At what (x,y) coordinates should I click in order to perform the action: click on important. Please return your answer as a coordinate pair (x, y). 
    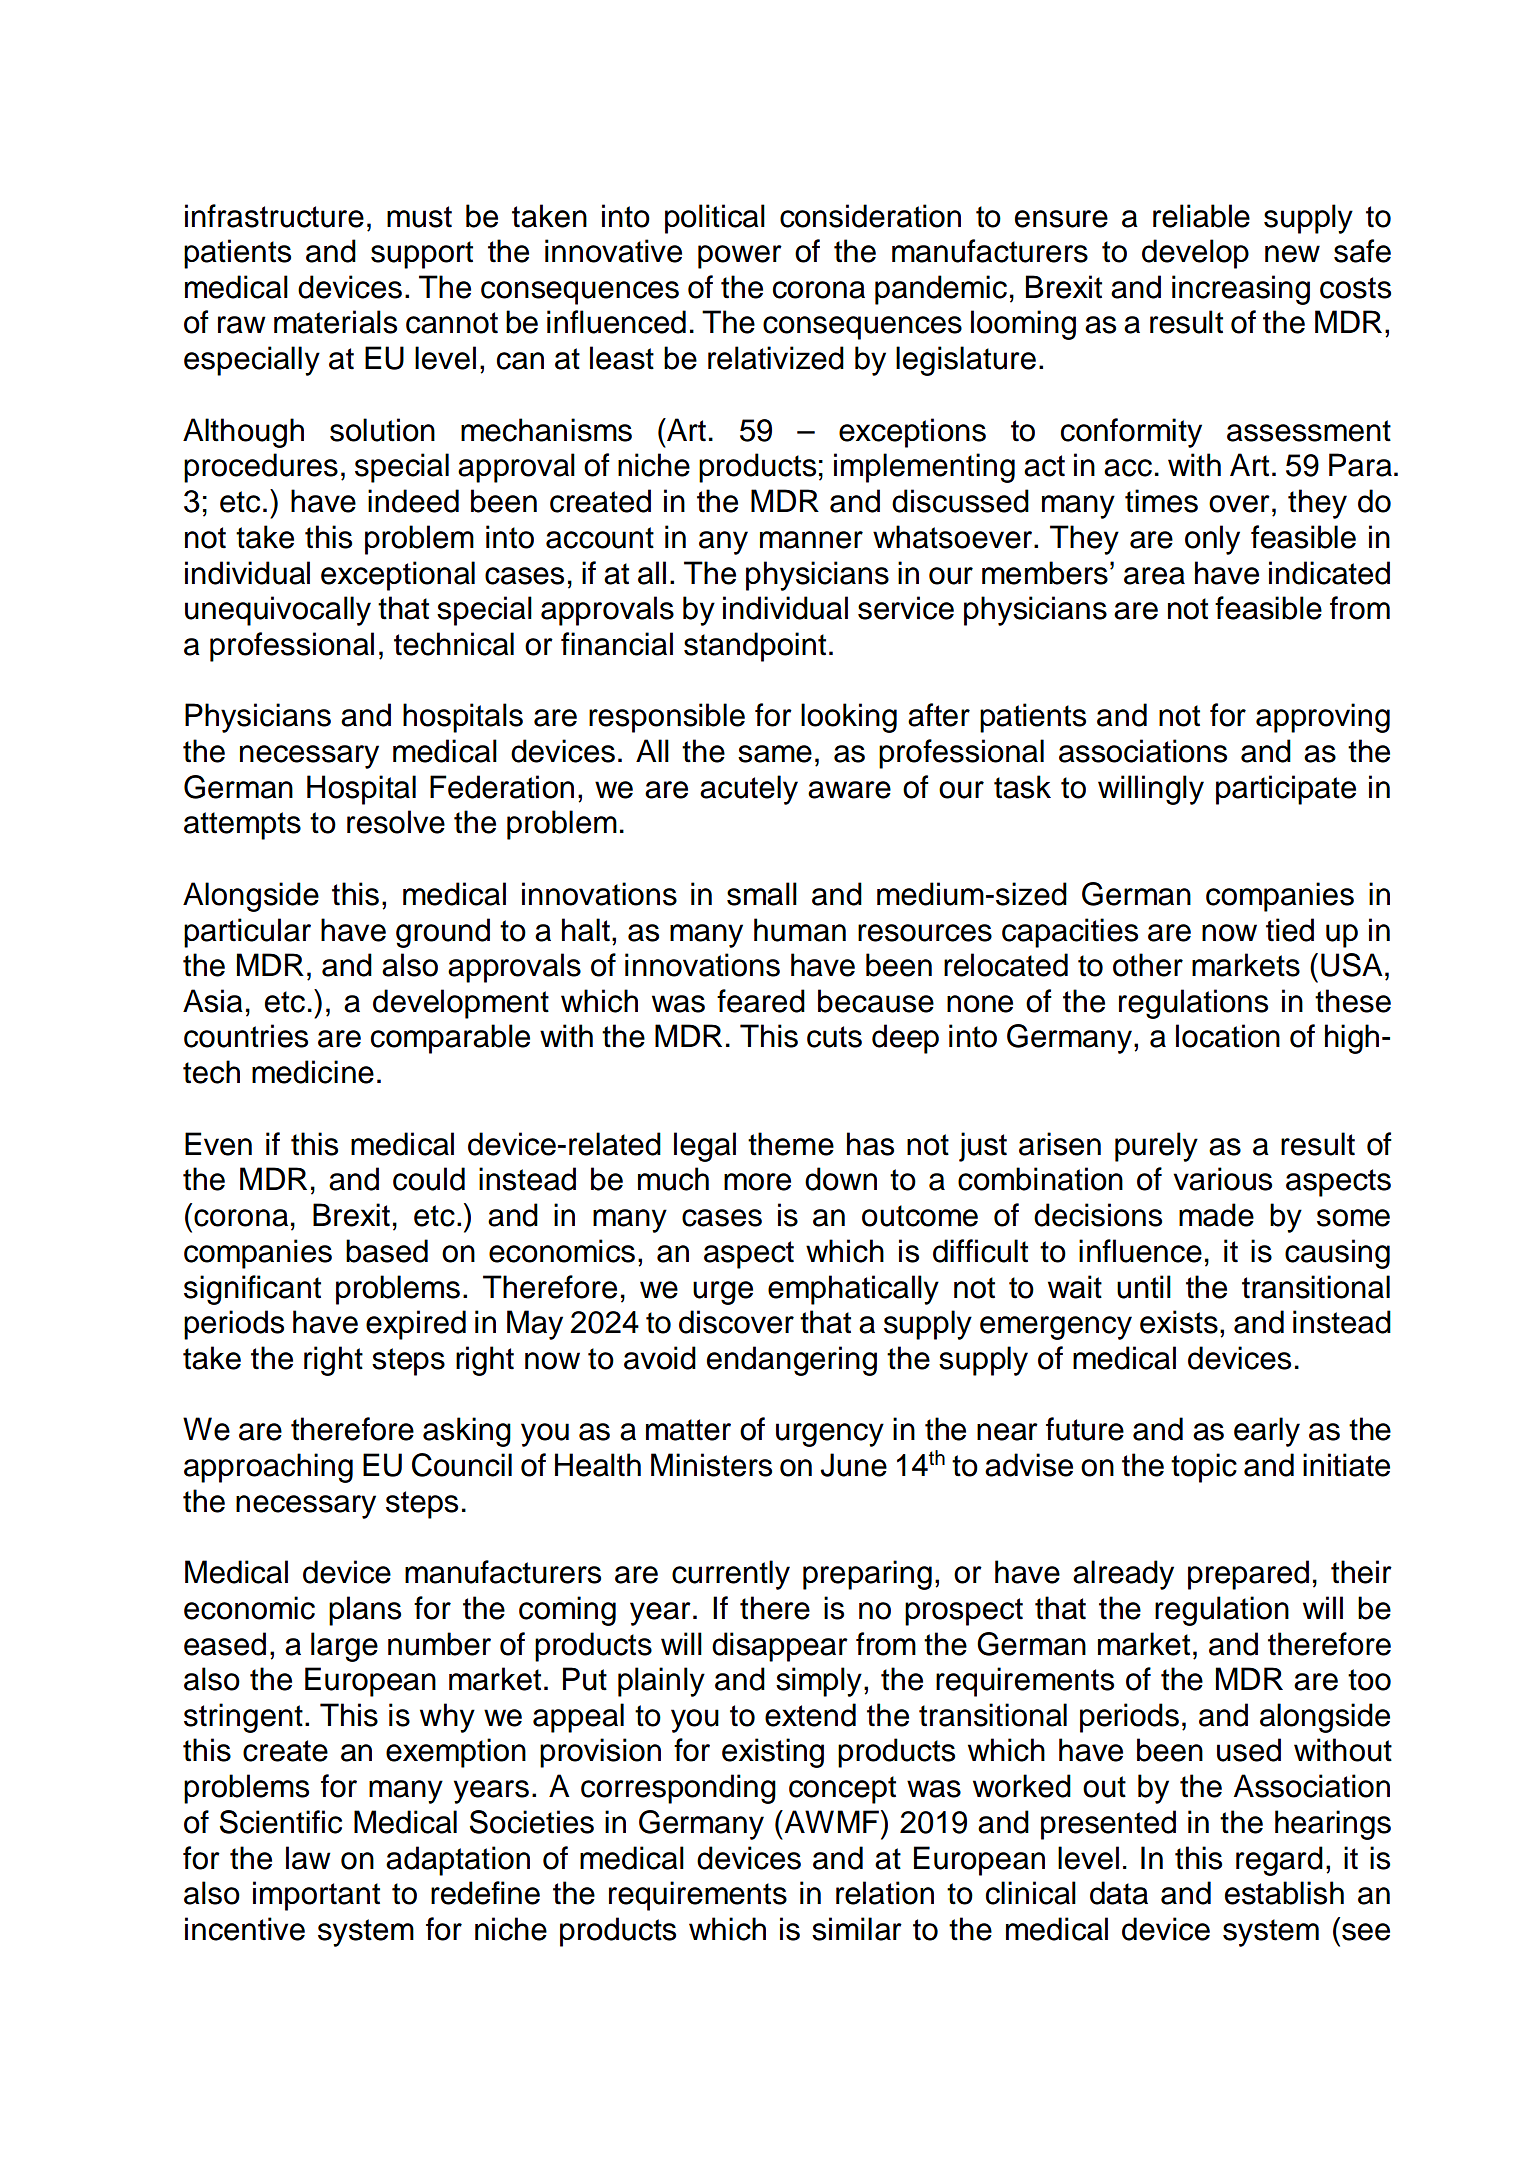
    Looking at the image, I should click on (316, 1896).
